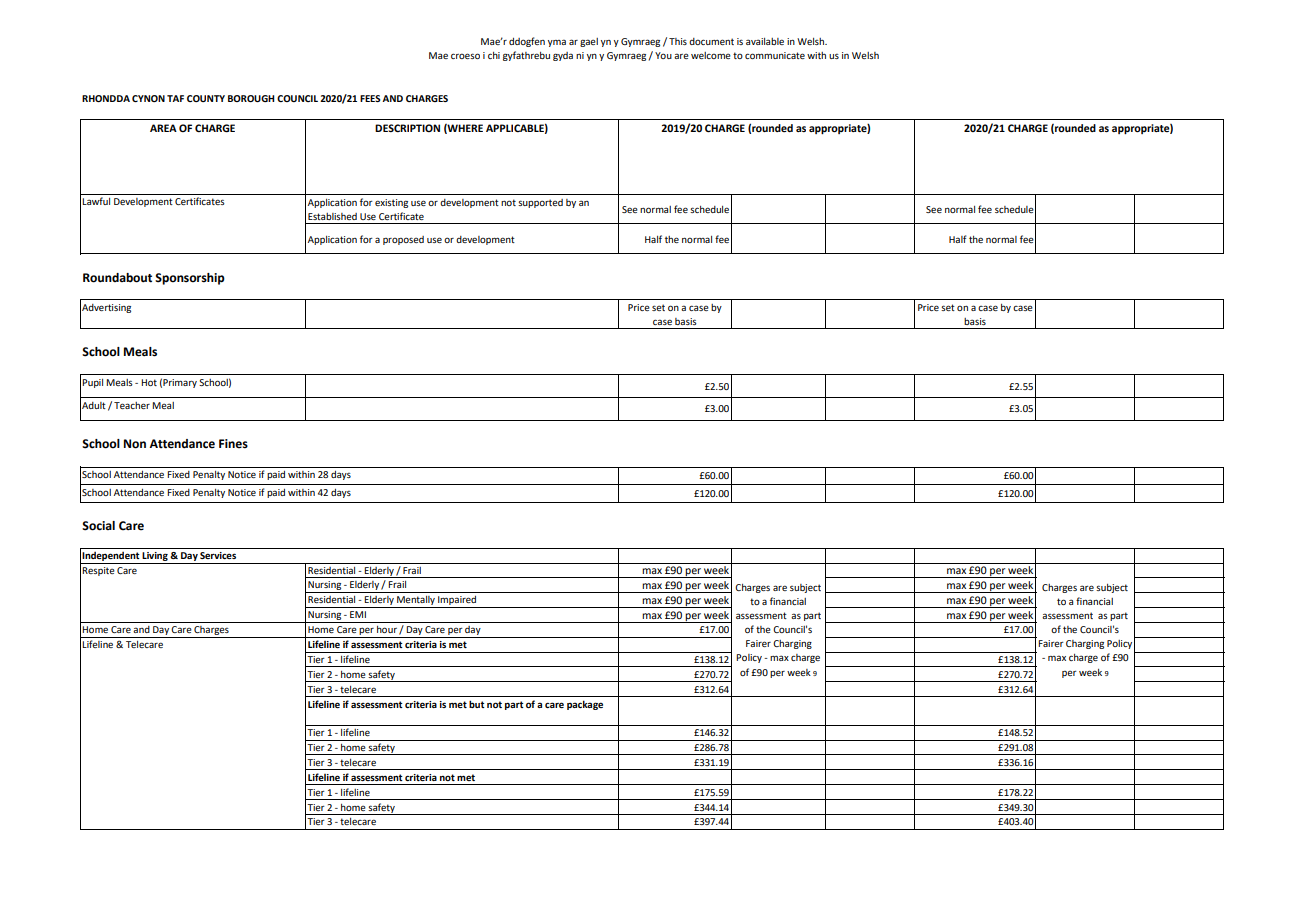 This screenshot has height=924, width=1308. What do you see at coordinates (711, 55) in the screenshot?
I see `welcome` at bounding box center [711, 55].
